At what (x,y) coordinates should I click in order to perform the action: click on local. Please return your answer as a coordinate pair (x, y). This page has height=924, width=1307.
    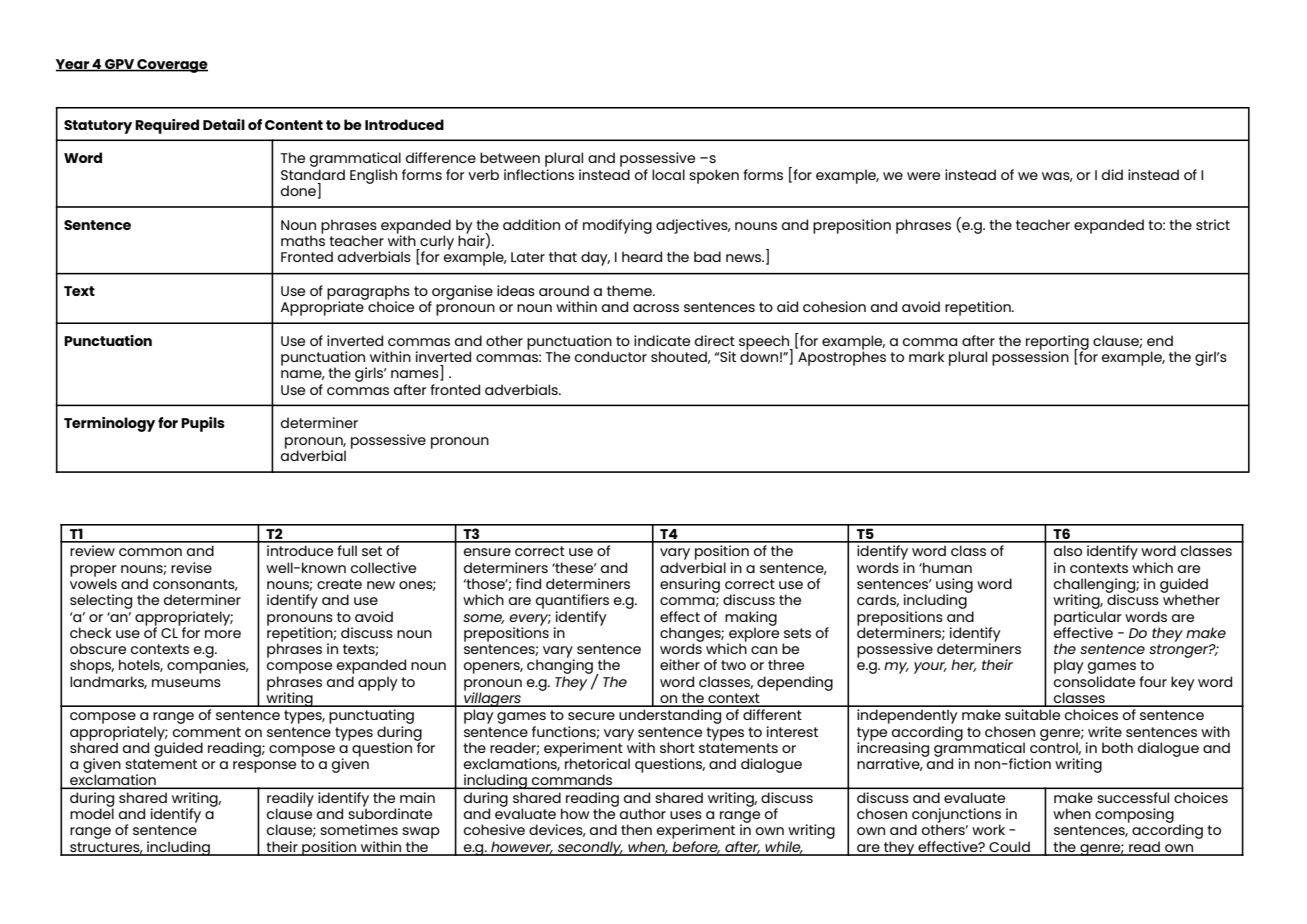
    Looking at the image, I should click on (668, 174).
